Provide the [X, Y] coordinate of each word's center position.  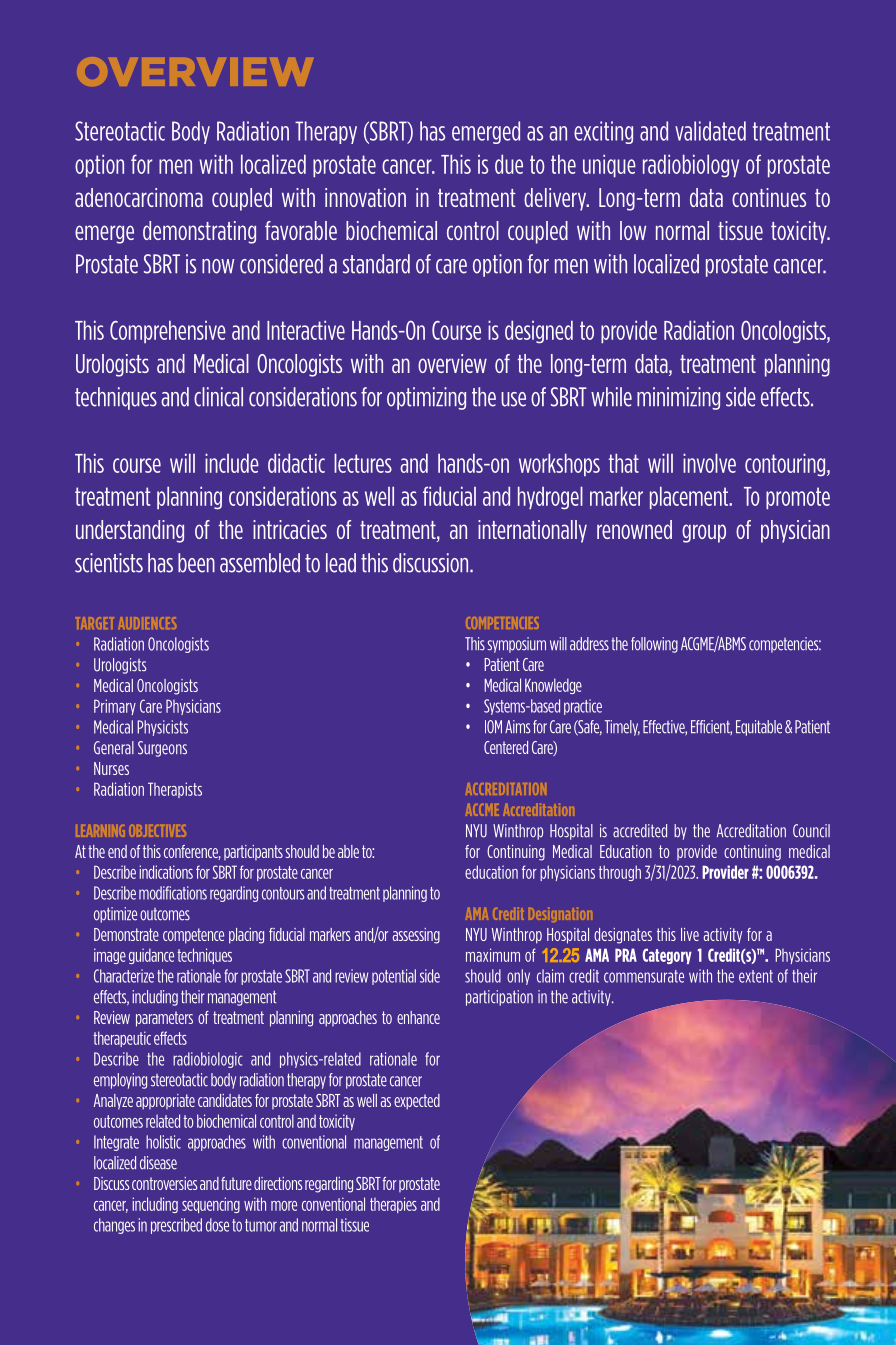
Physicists [162, 728]
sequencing [211, 1205]
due [509, 164]
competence [193, 936]
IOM [493, 727]
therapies [393, 1205]
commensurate [644, 976]
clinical [218, 397]
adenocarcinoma [139, 197]
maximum [493, 955]
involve [709, 463]
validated [710, 131]
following [654, 645]
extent [756, 976]
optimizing [426, 398]
